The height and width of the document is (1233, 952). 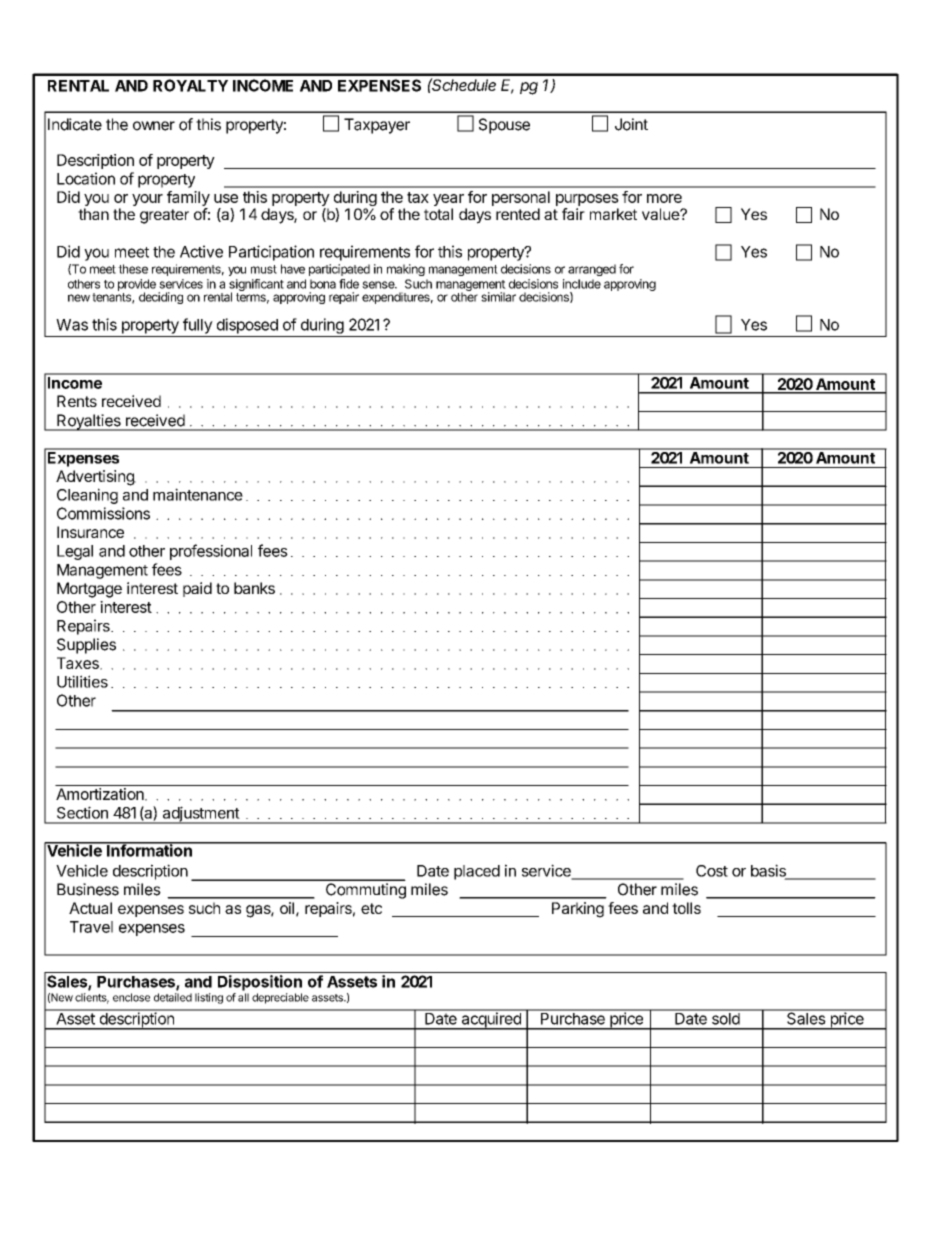 I want to click on banks, so click(x=254, y=588).
